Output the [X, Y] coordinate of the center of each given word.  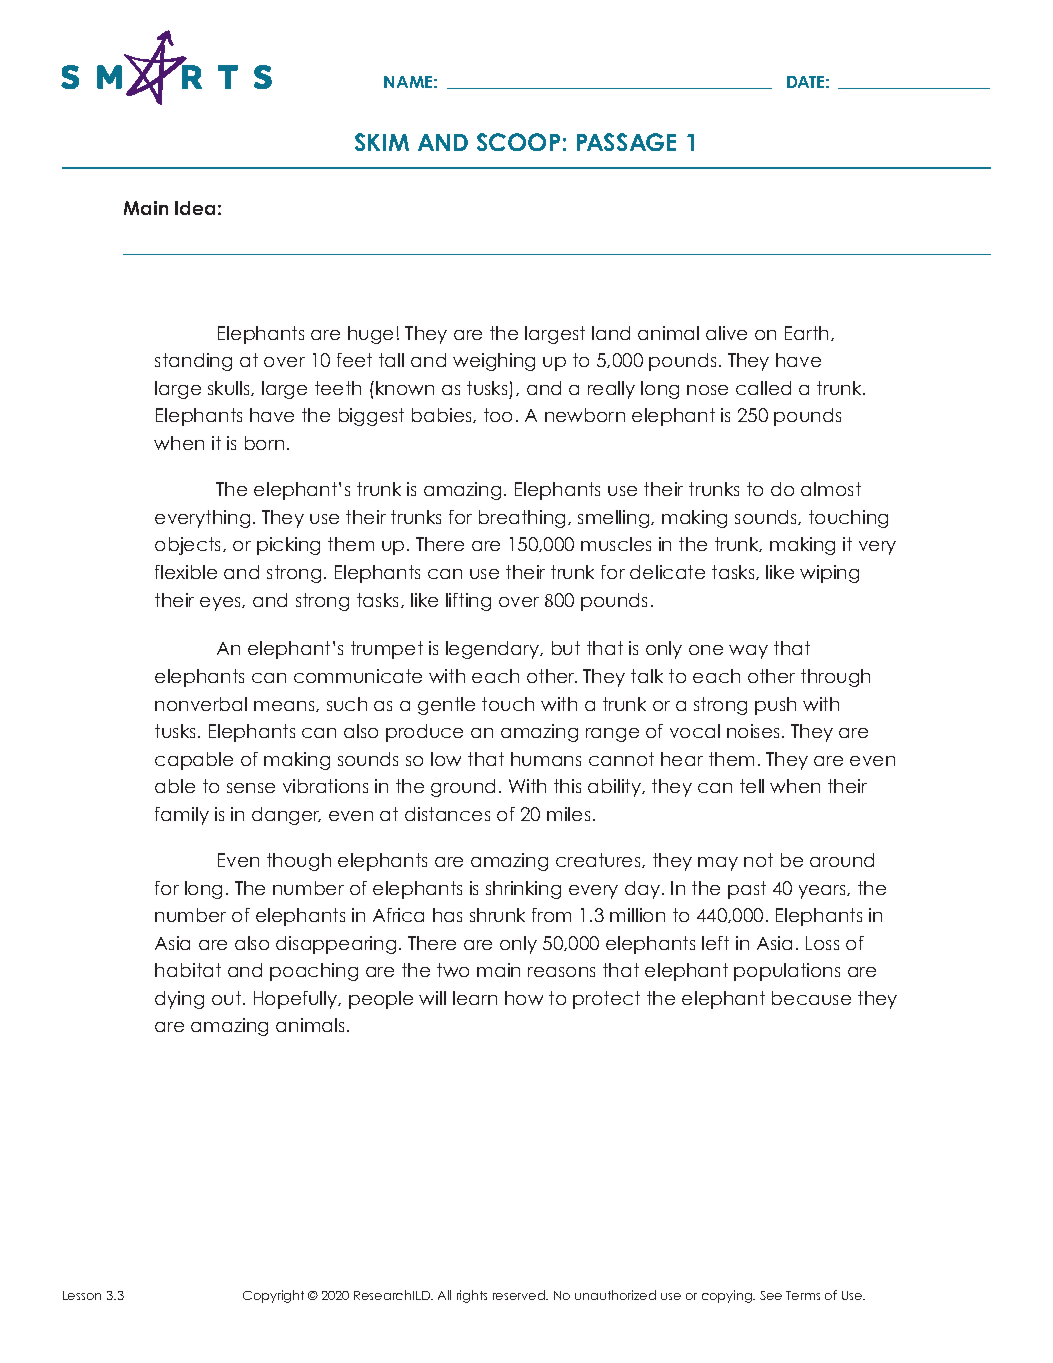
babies [443, 415]
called [763, 388]
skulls [230, 388]
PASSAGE [626, 142]
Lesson [82, 1295]
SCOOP [518, 142]
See [771, 1295]
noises [755, 731]
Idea [195, 208]
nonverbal [201, 704]
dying [179, 1000]
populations [787, 972]
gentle [446, 706]
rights [472, 1296]
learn [475, 998]
